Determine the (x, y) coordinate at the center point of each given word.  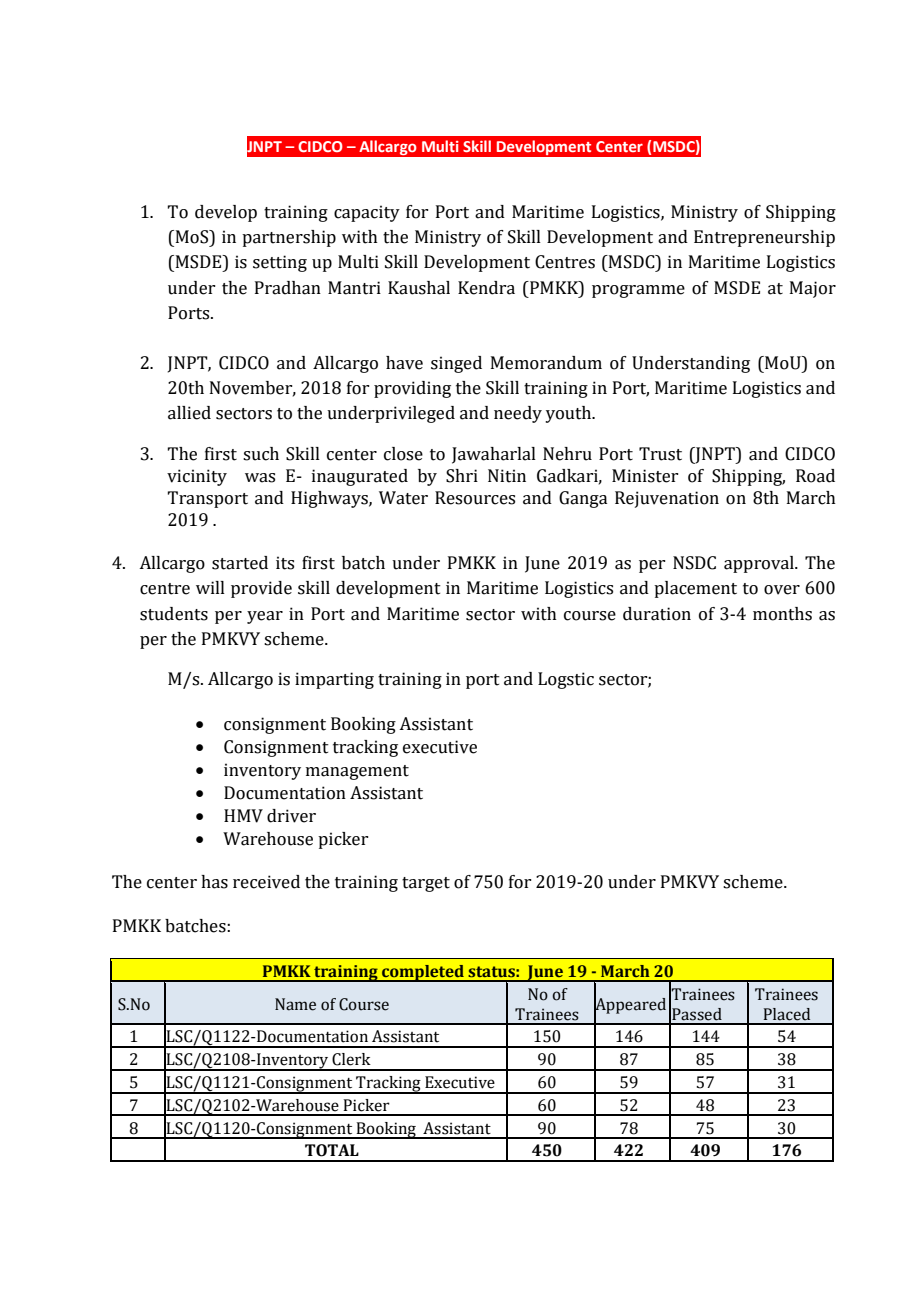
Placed (787, 1014)
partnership (289, 238)
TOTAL (332, 1150)
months (782, 614)
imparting (334, 680)
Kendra (486, 288)
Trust (660, 454)
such (261, 454)
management (357, 772)
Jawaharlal (494, 455)
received (266, 882)
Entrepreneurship (764, 238)
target (426, 884)
